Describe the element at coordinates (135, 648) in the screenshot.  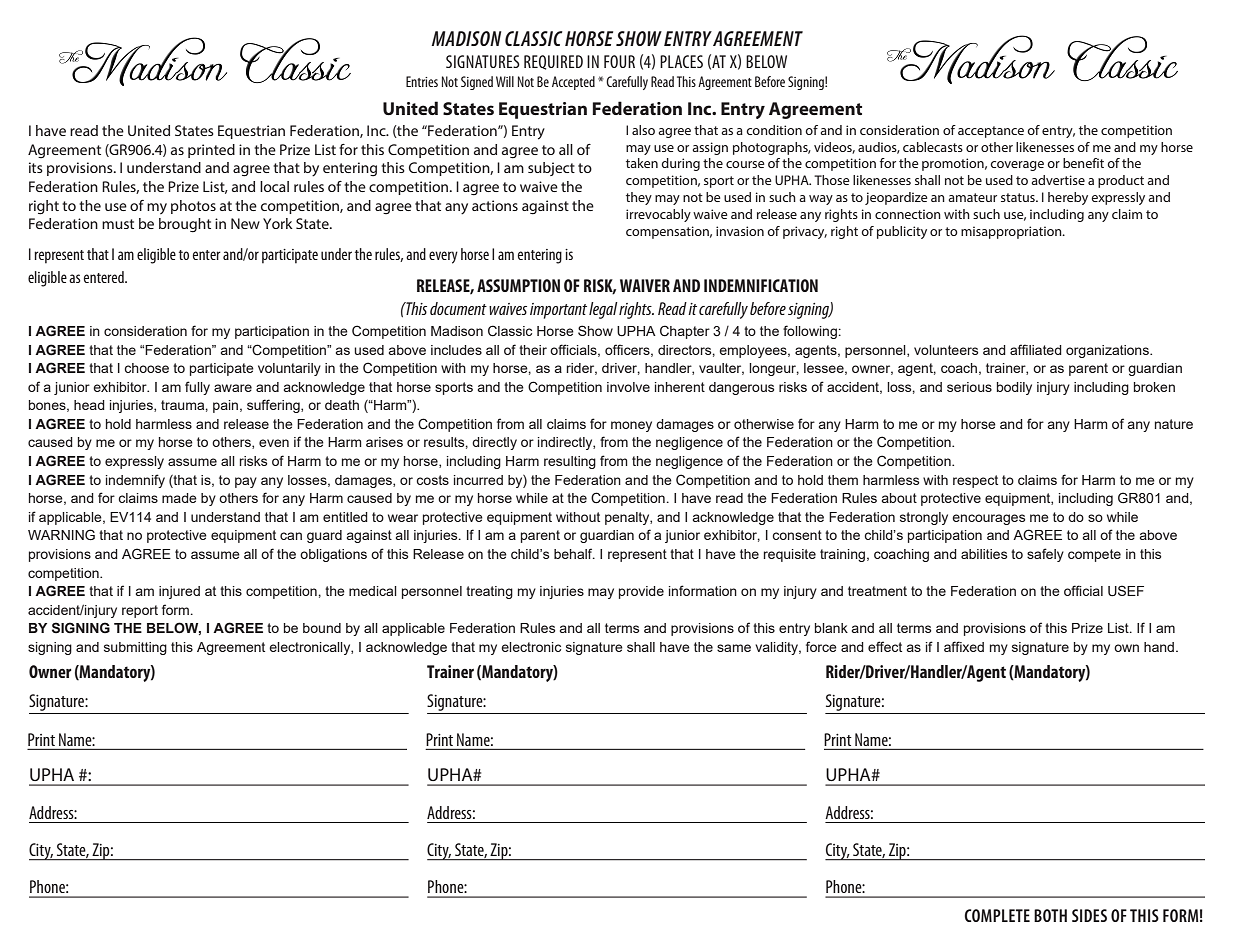
I see `submitting` at that location.
